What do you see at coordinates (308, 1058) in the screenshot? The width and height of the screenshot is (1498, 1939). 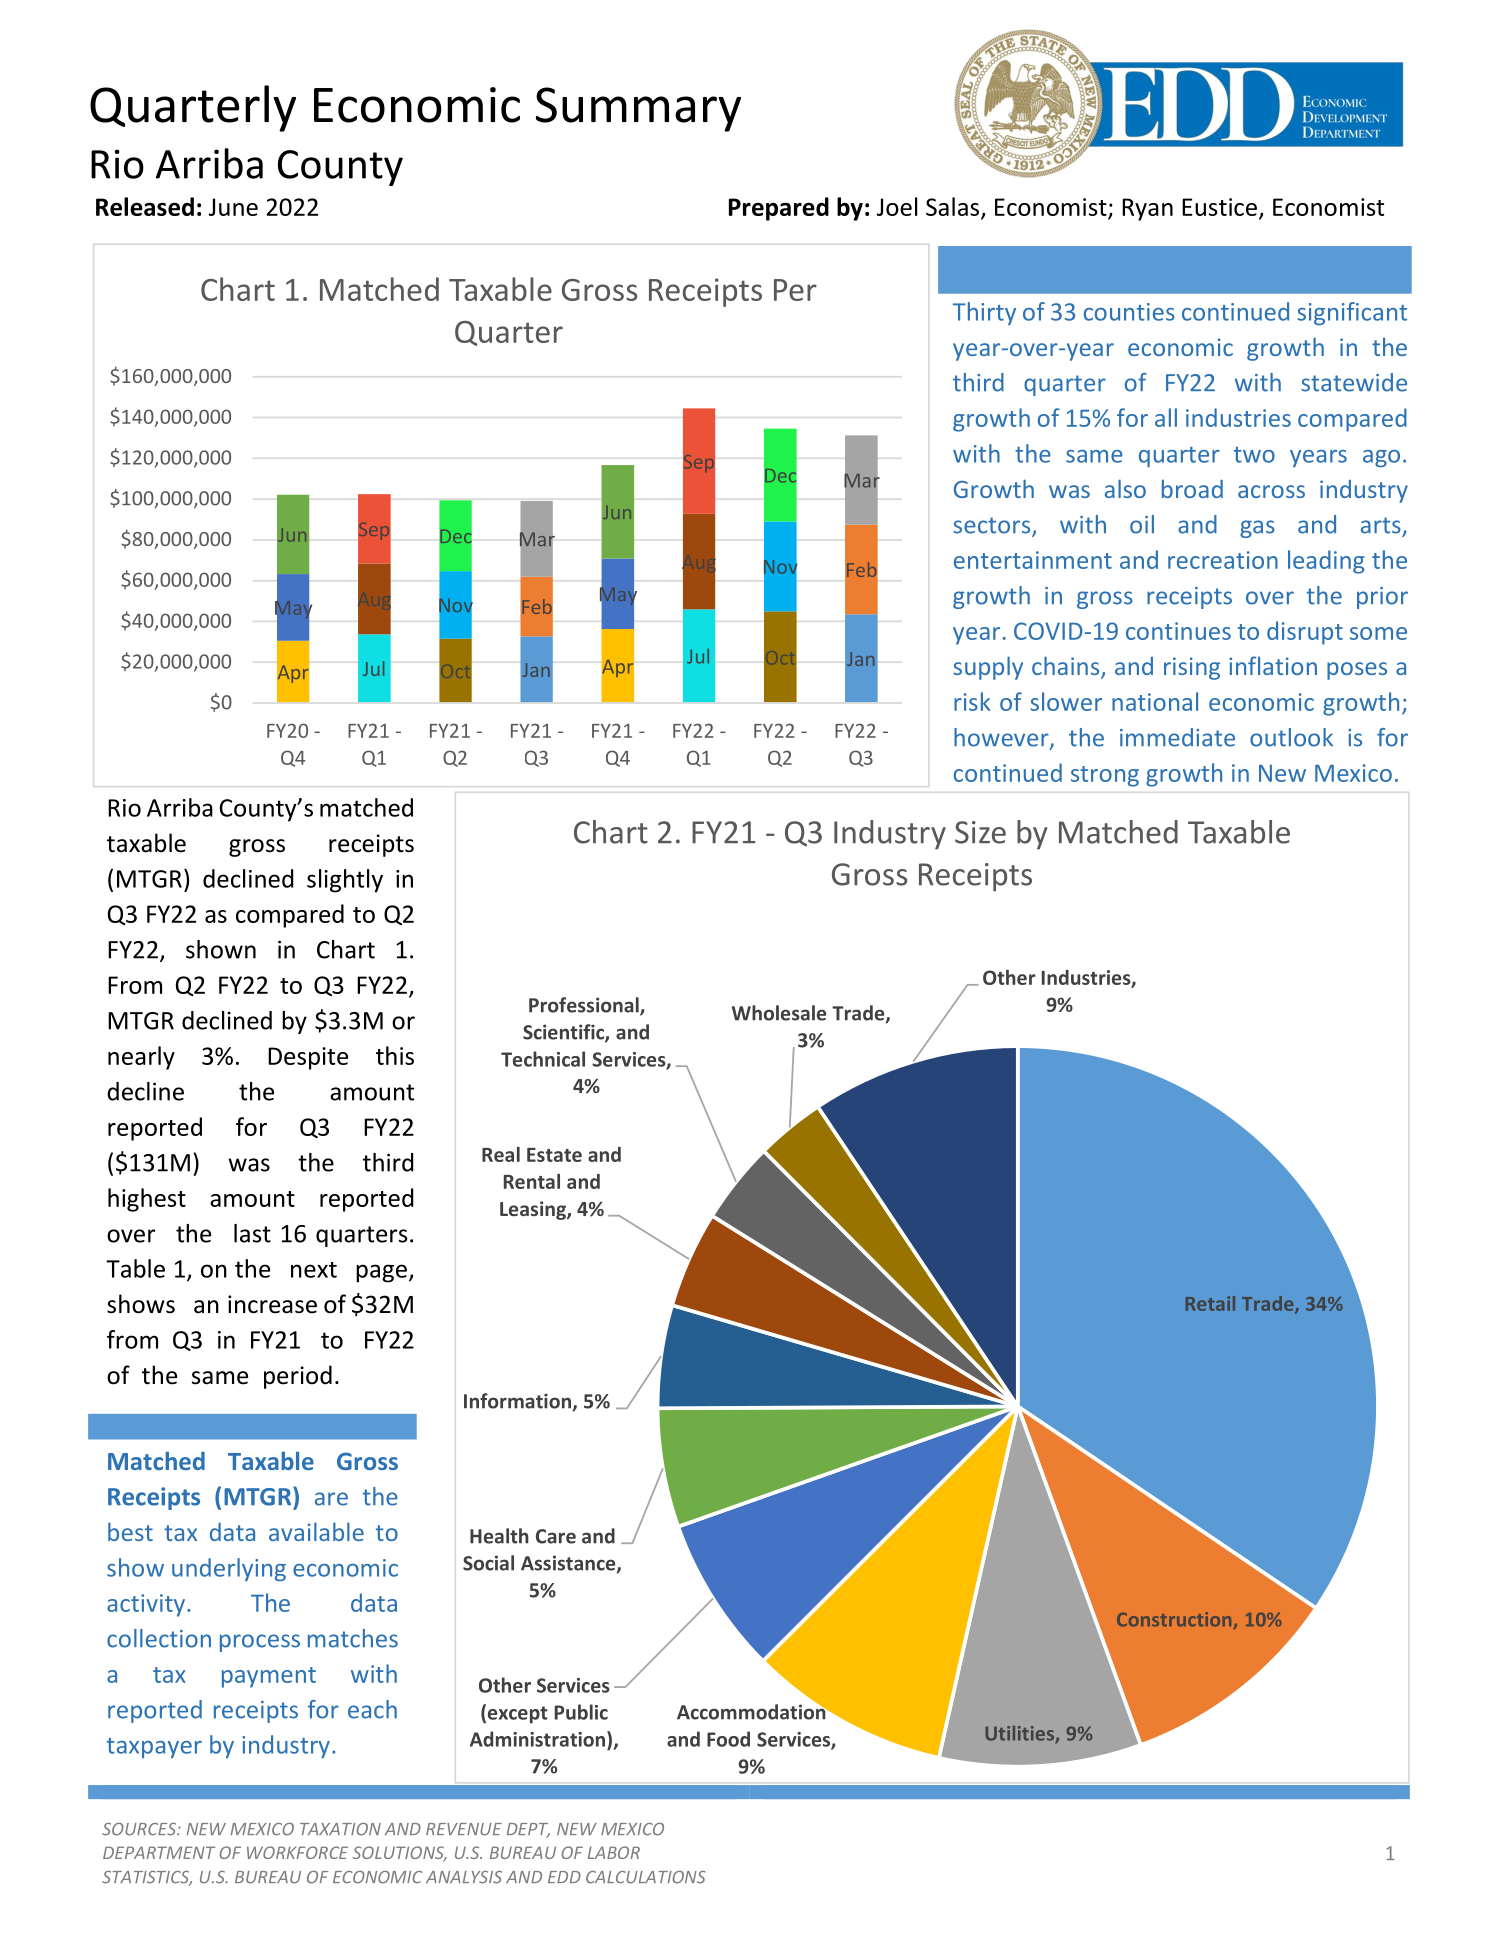 I see `Despite` at bounding box center [308, 1058].
